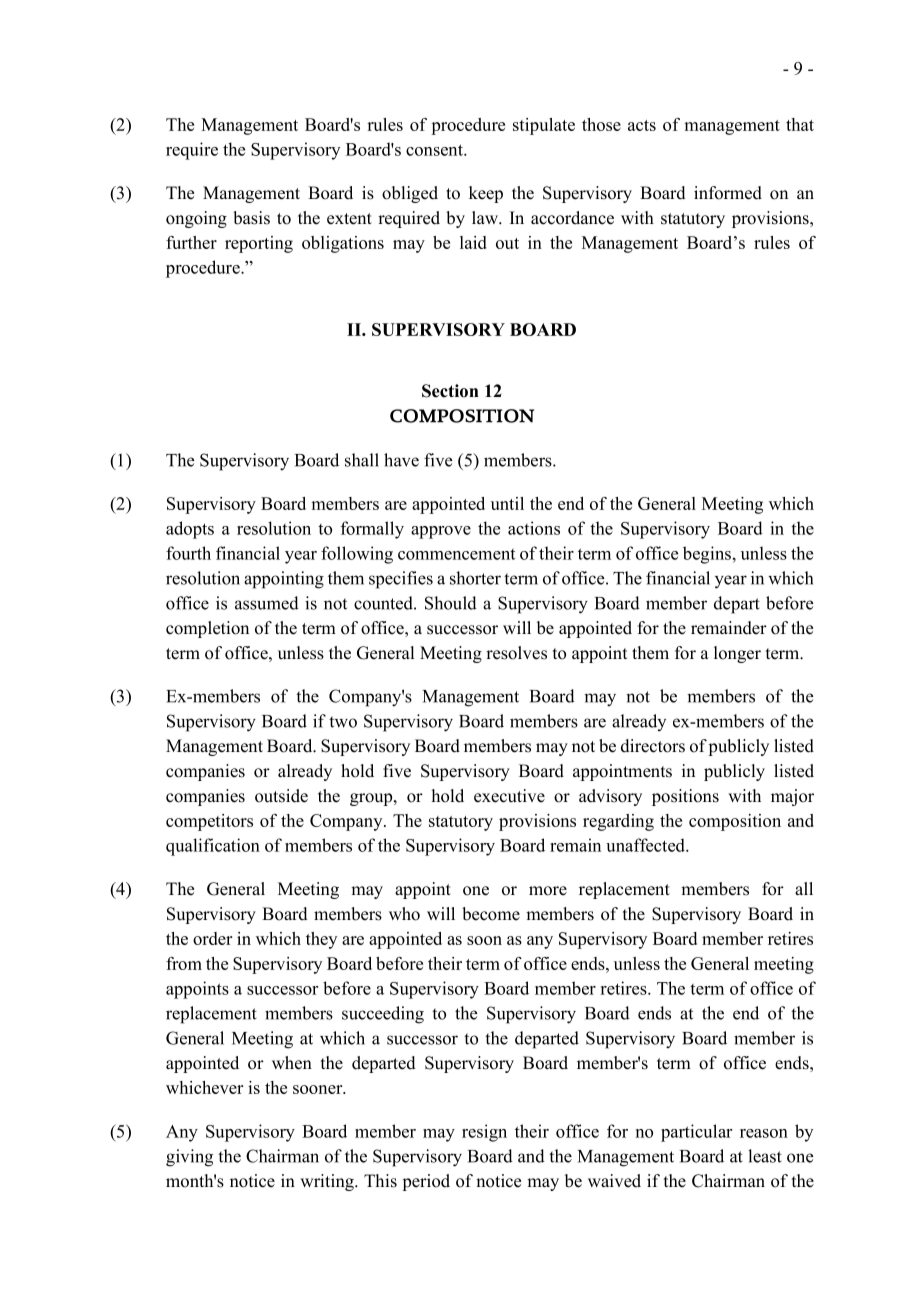 The image size is (924, 1308). I want to click on giving, so click(189, 1158).
